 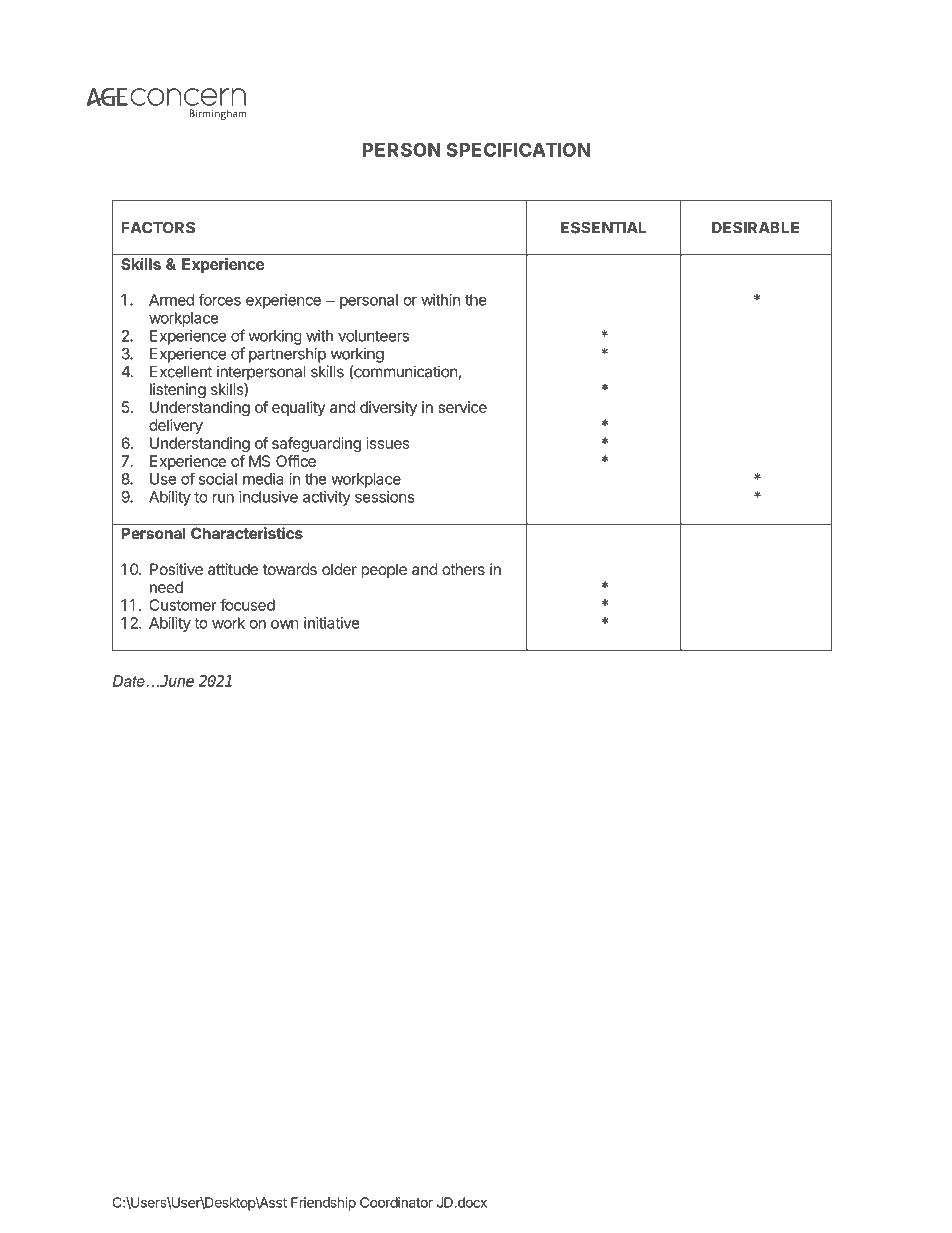 What do you see at coordinates (756, 227) in the screenshot?
I see `DESIRABLE` at bounding box center [756, 227].
